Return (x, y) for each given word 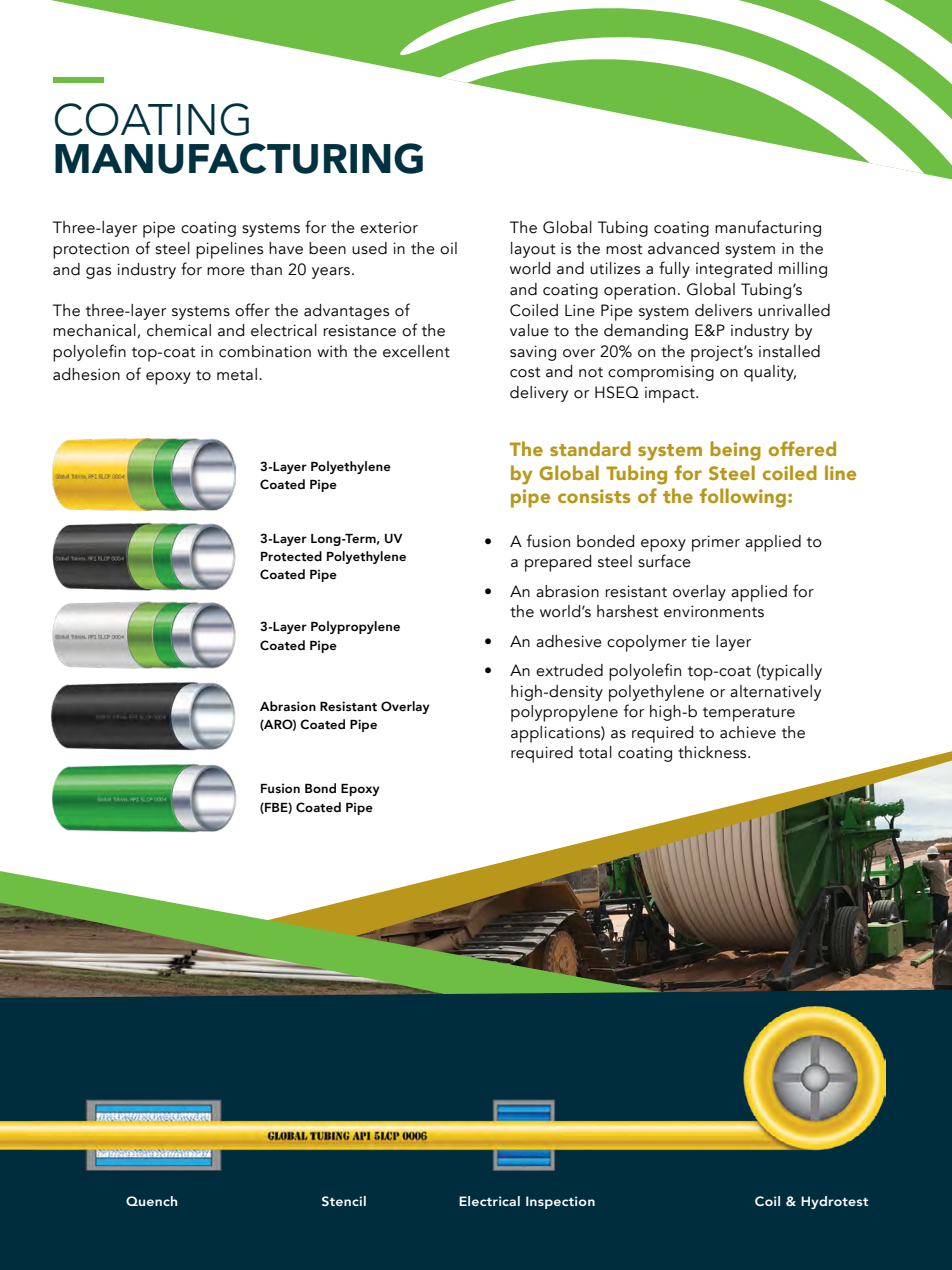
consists (594, 496)
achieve (748, 732)
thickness (713, 752)
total (595, 752)
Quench (151, 1201)
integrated (734, 270)
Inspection (560, 1202)
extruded (569, 670)
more (226, 271)
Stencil (344, 1201)
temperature (749, 714)
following (743, 498)
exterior (389, 227)
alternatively (775, 693)
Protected (291, 556)
